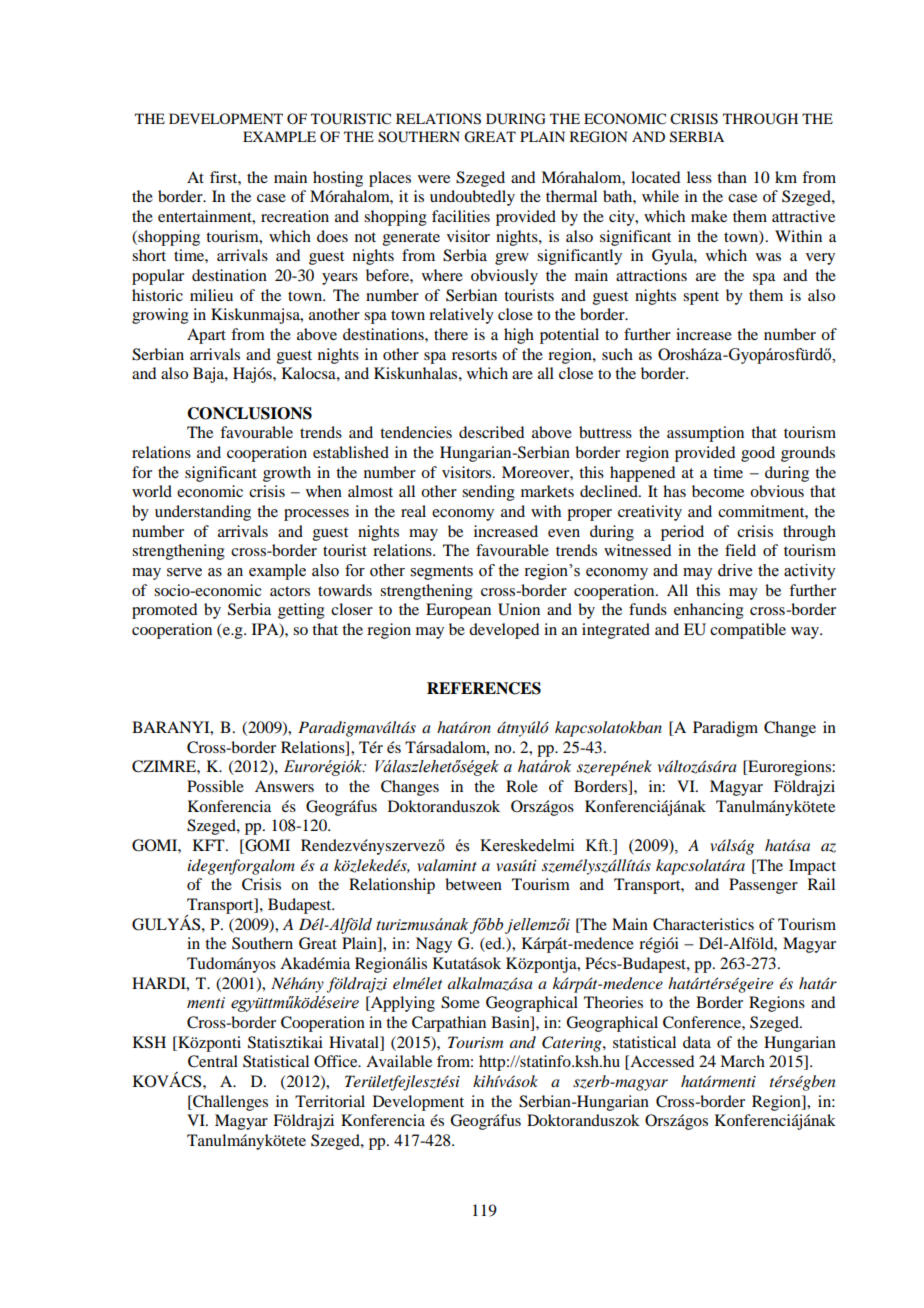 Image resolution: width=924 pixels, height=1308 pixels. Describe the element at coordinates (709, 216) in the image. I see `make` at that location.
